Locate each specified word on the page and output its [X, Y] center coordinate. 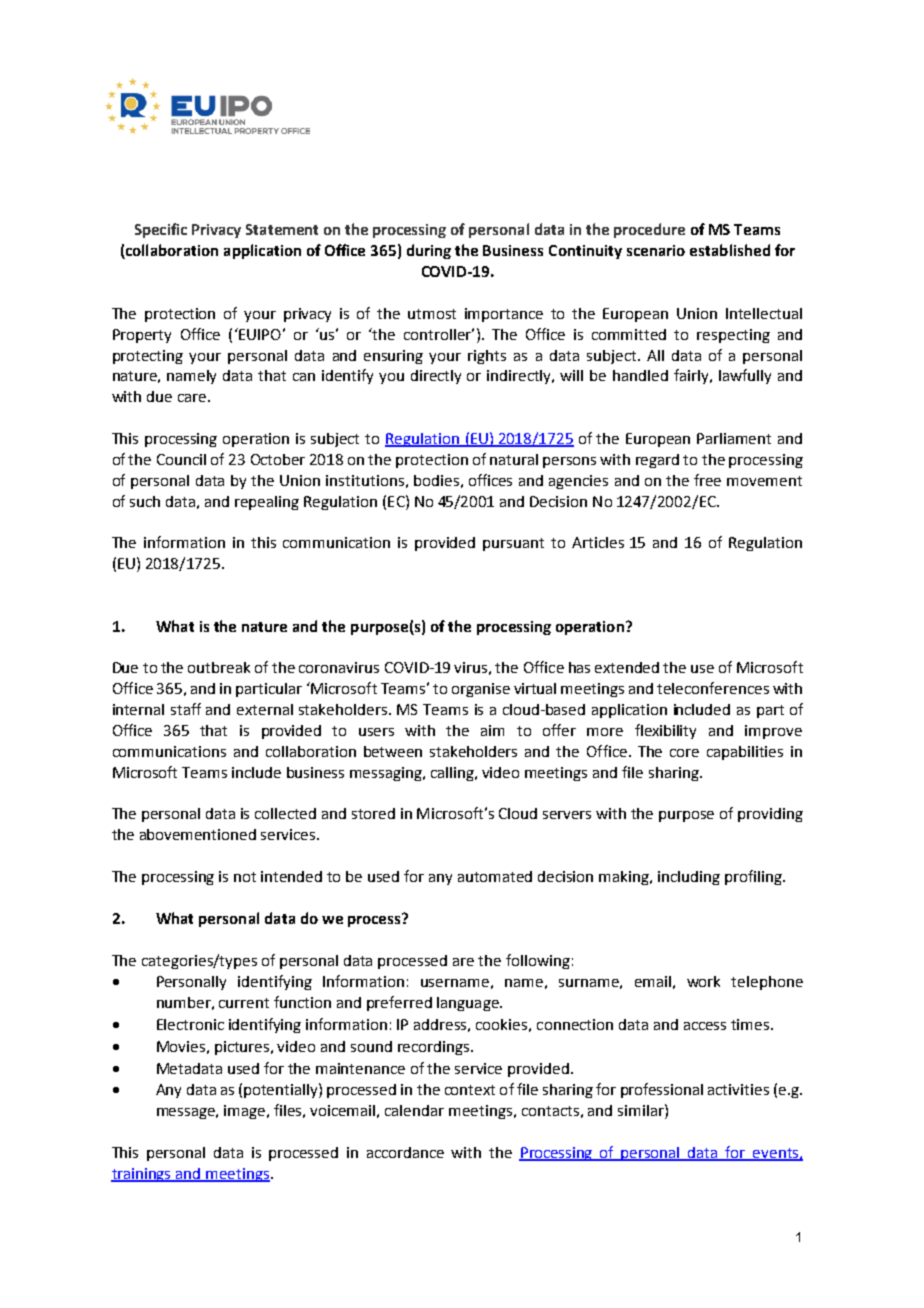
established [730, 250]
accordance [405, 1152]
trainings [142, 1175]
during [429, 251]
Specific [161, 230]
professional [662, 1090]
